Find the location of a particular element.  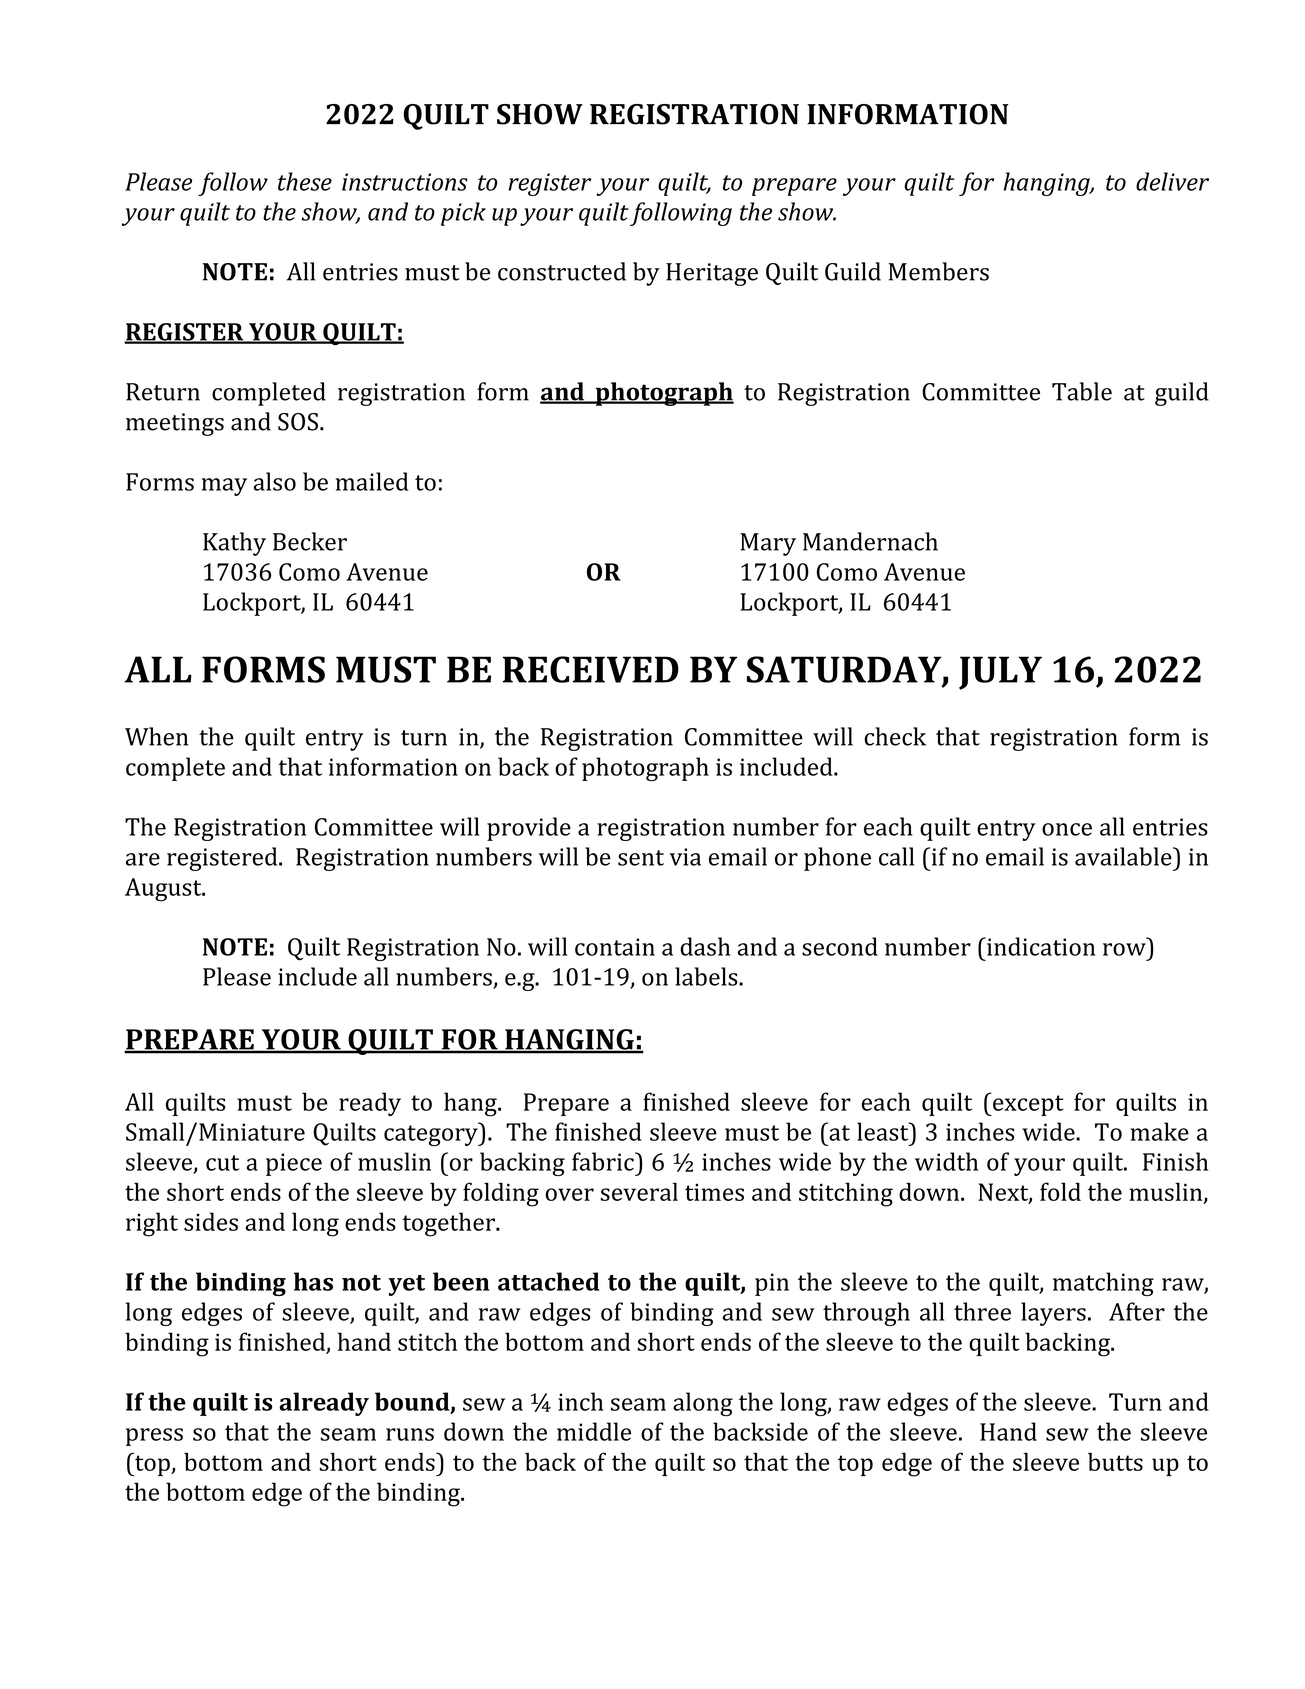

deliver is located at coordinates (1172, 181).
